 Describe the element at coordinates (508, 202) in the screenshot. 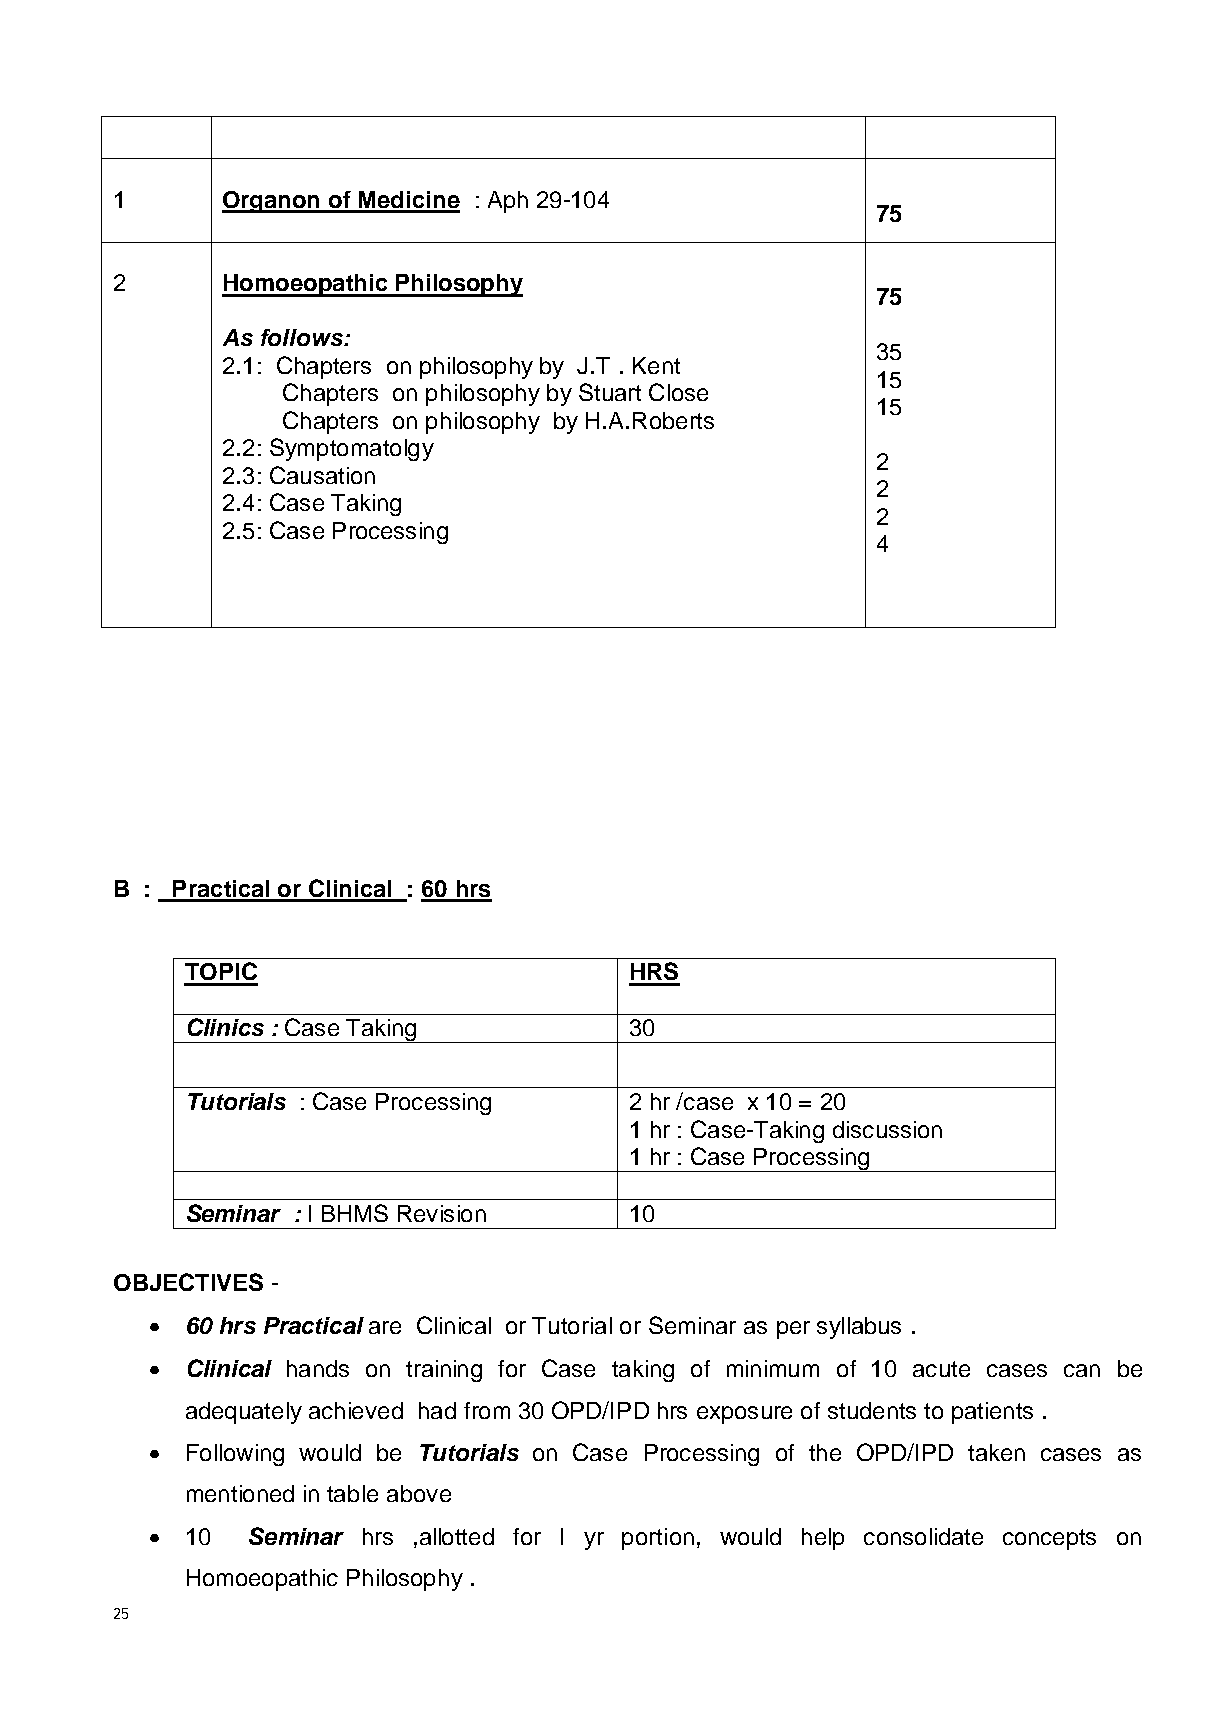

I see `Aph` at that location.
